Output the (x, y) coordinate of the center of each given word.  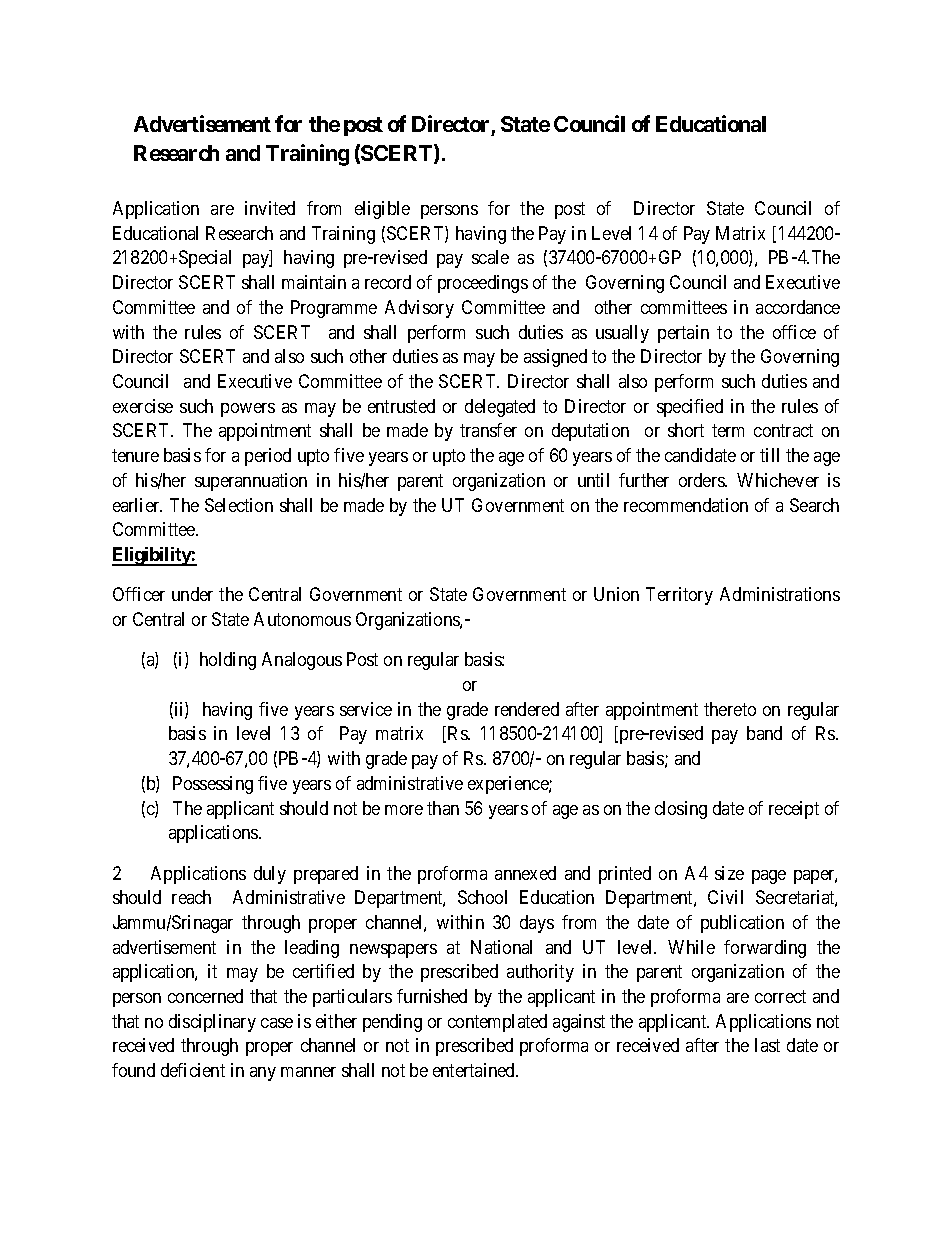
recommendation (686, 505)
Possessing (213, 785)
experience (509, 785)
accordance (798, 307)
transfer (488, 430)
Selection (239, 505)
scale (490, 257)
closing (681, 810)
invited (270, 208)
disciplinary (212, 1023)
